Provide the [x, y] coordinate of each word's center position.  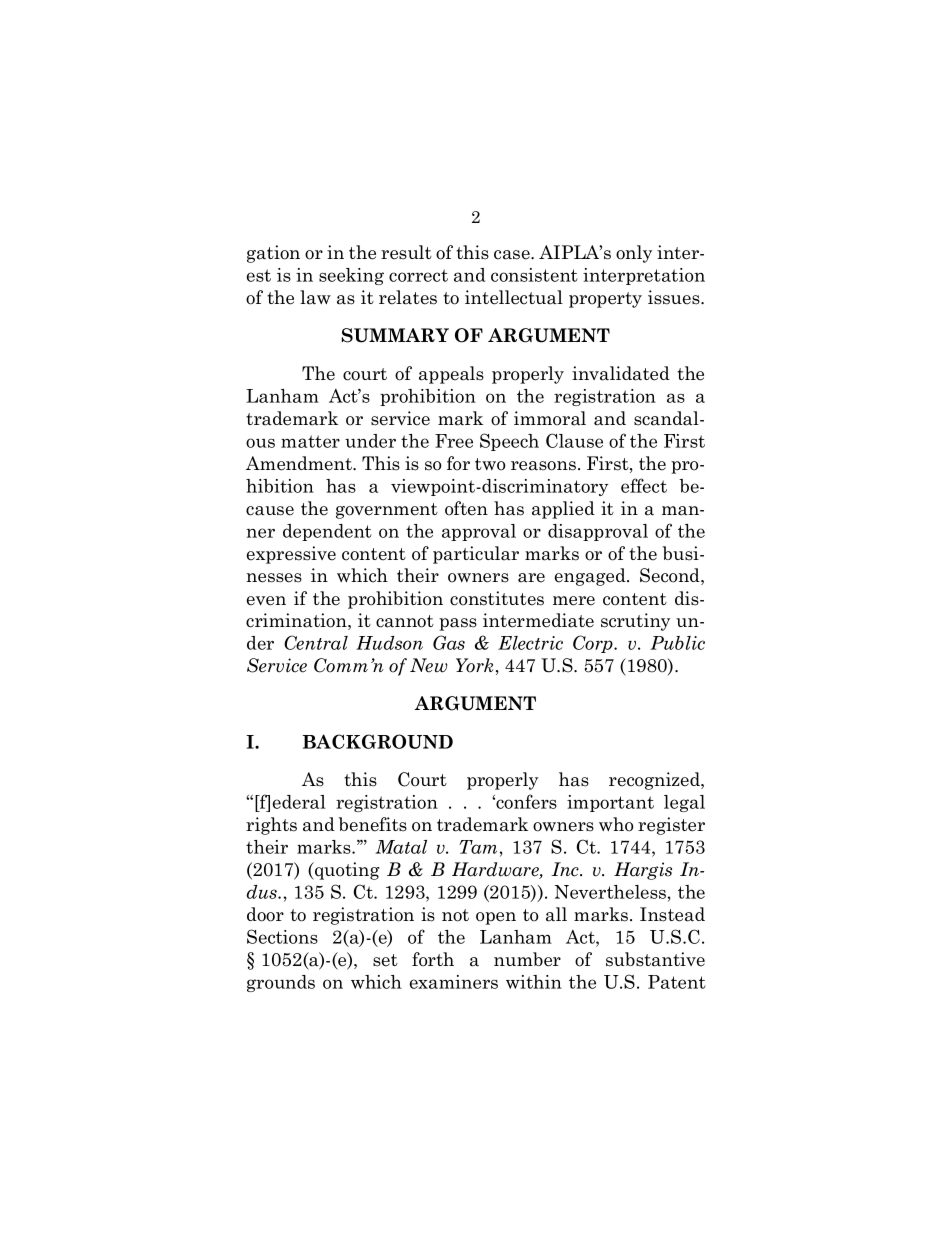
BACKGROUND [378, 741]
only [634, 254]
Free [454, 441]
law [315, 297]
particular [476, 555]
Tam [478, 847]
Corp [594, 644]
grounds [281, 983]
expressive [291, 555]
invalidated [621, 373]
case [513, 255]
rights [271, 826]
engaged [591, 577]
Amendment [300, 463]
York [475, 665]
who [616, 824]
